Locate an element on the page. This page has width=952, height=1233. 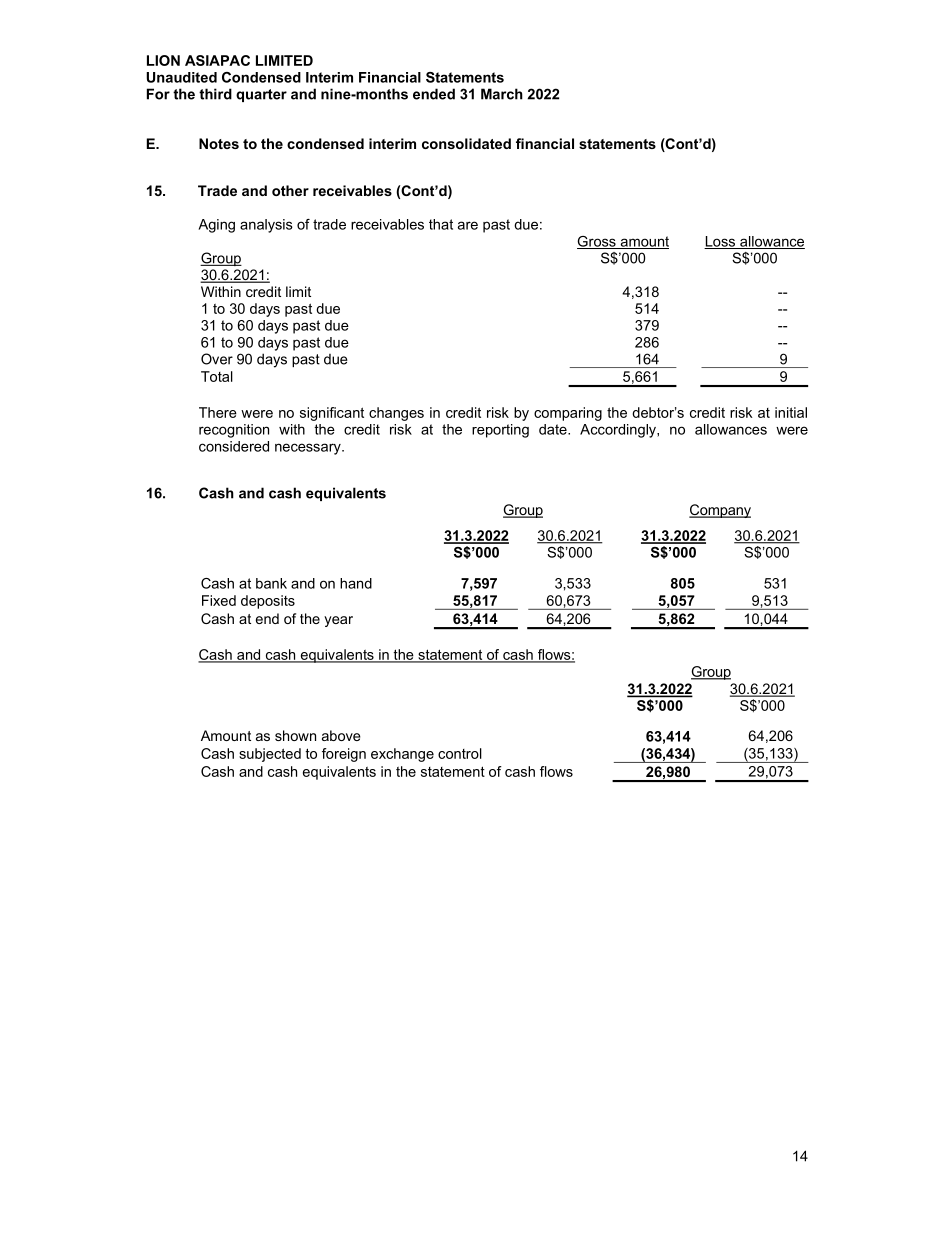
third is located at coordinates (215, 94).
